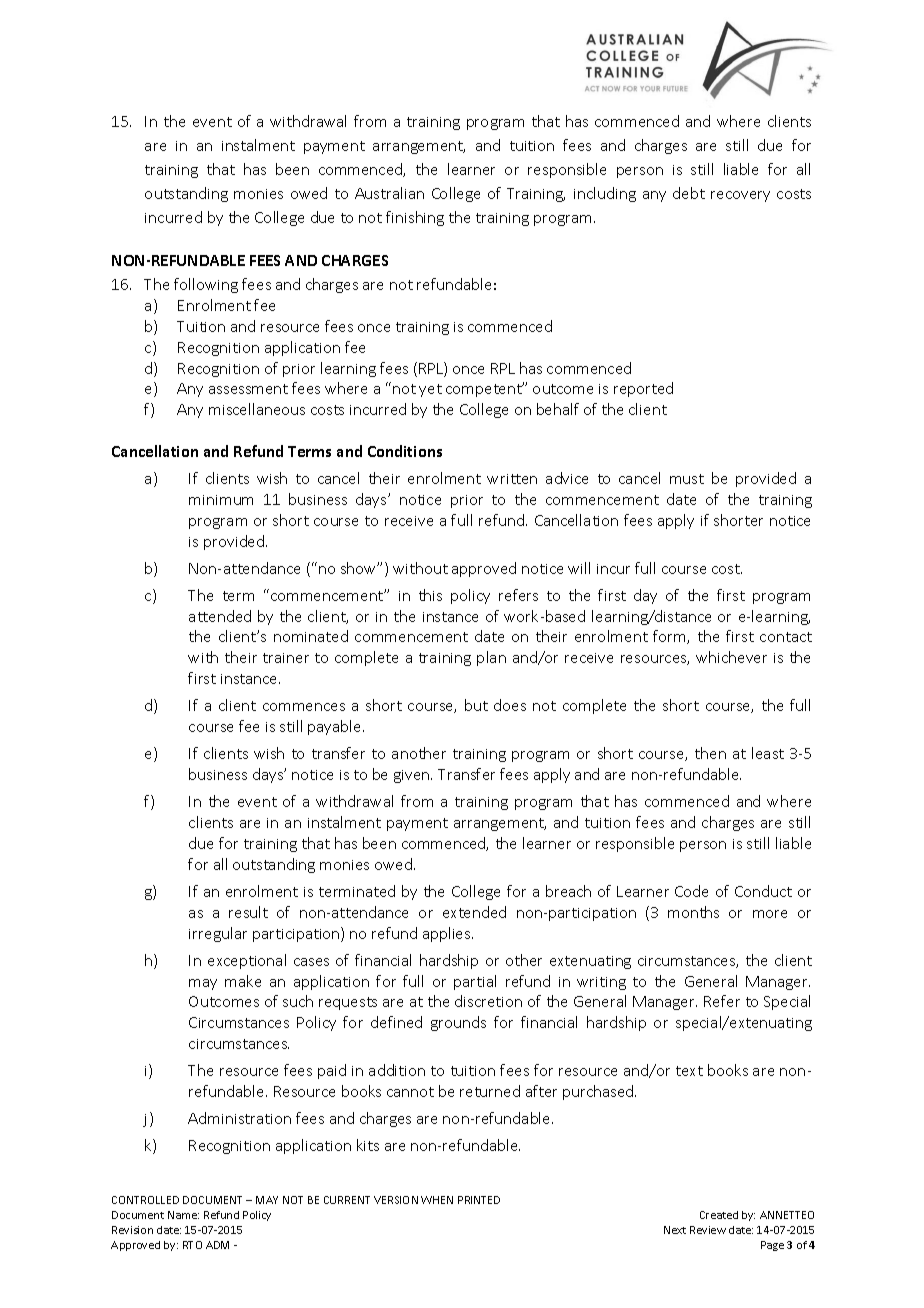  What do you see at coordinates (474, 912) in the screenshot?
I see `extended` at bounding box center [474, 912].
